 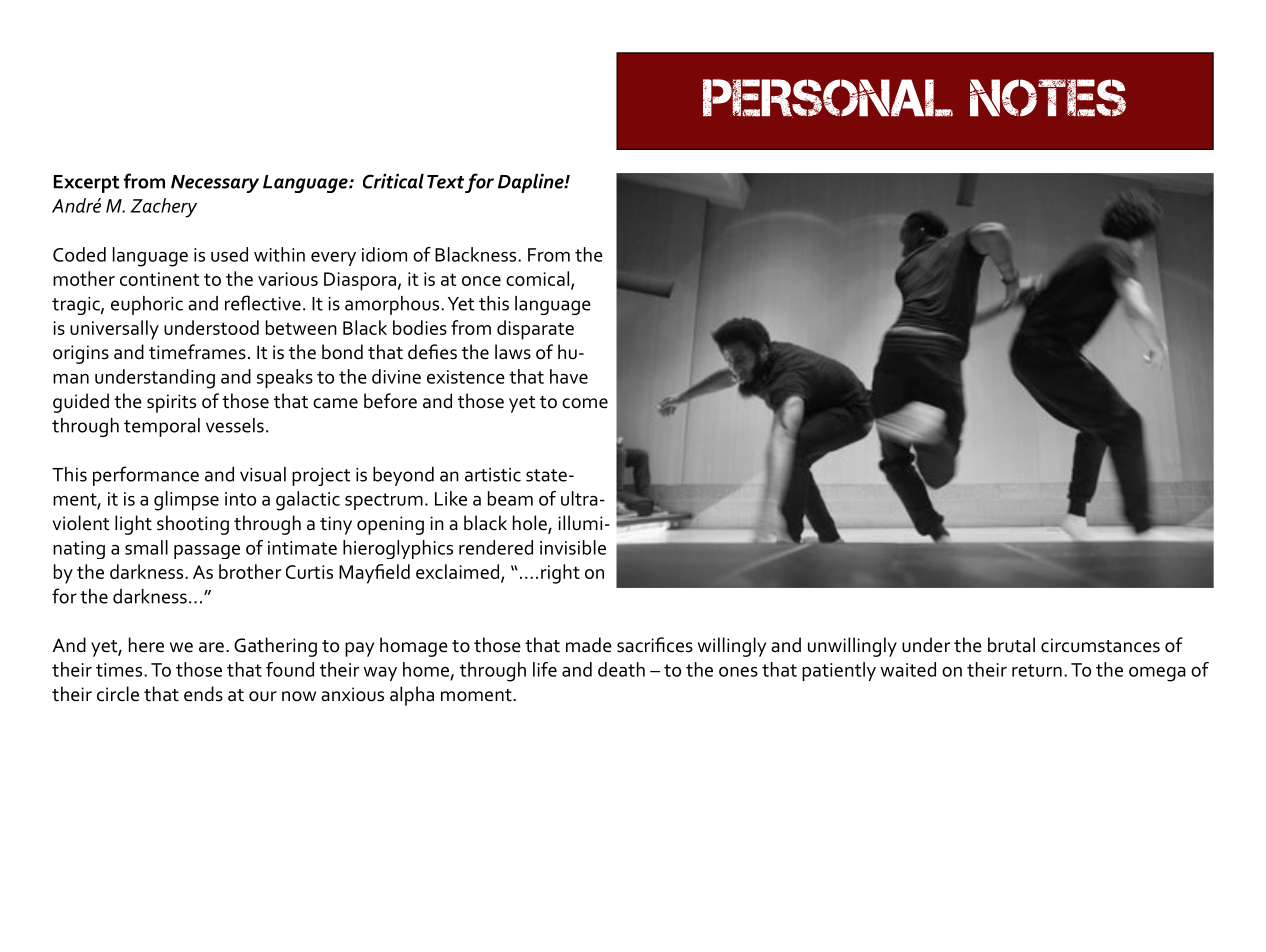 I want to click on used, so click(x=229, y=254).
